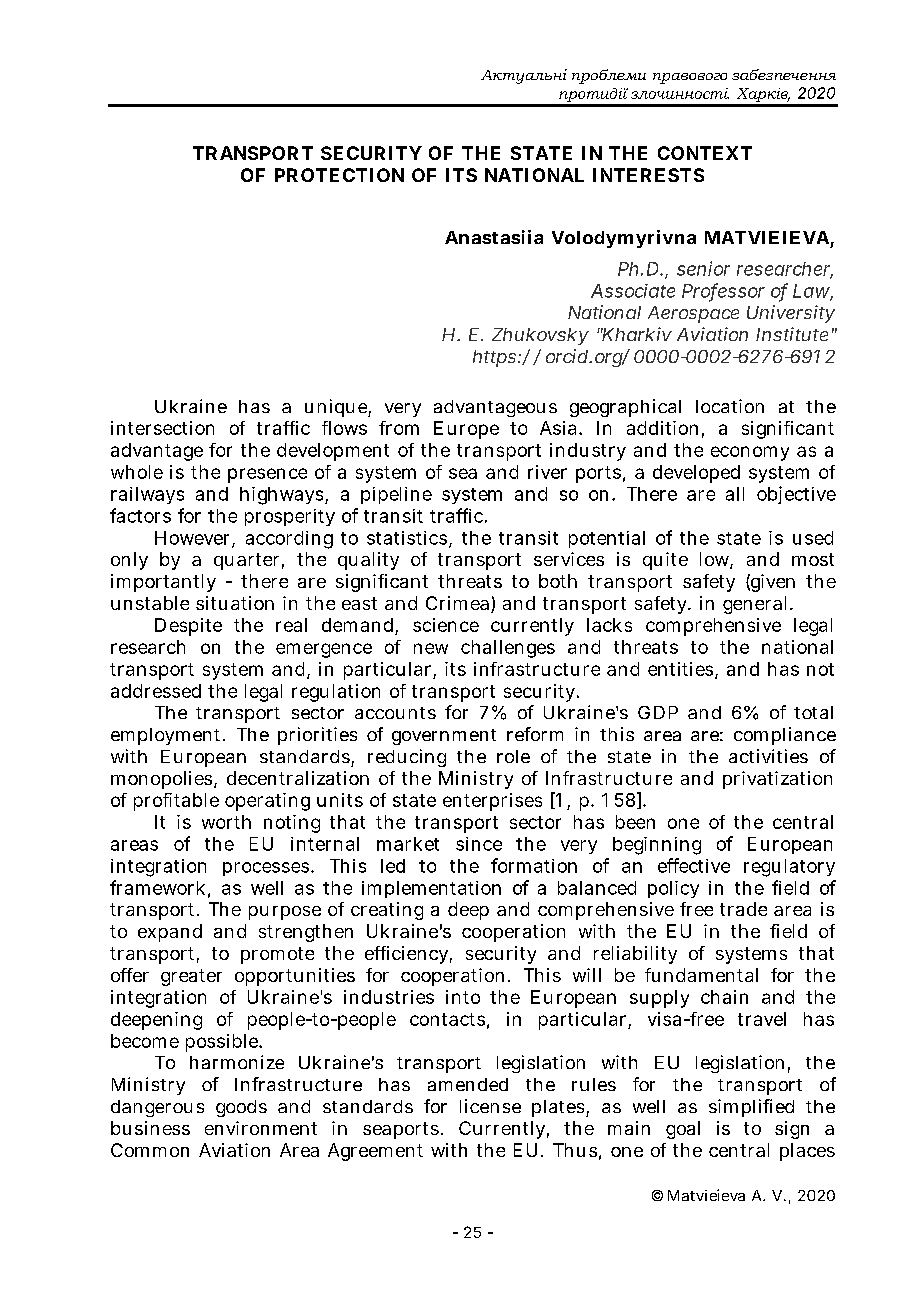  What do you see at coordinates (407, 538) in the image?
I see `statistics` at bounding box center [407, 538].
